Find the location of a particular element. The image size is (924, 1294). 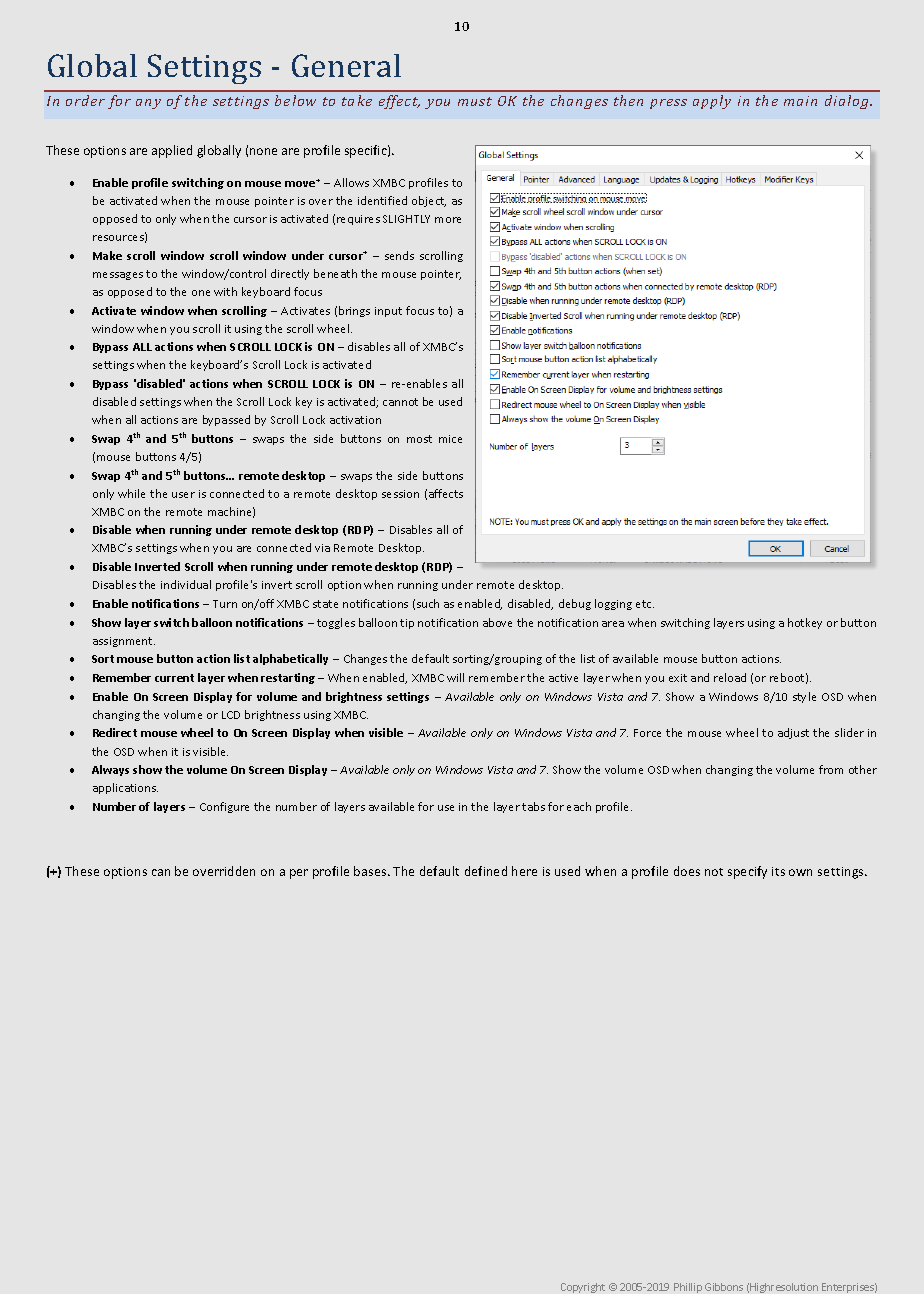

any is located at coordinates (148, 104).
